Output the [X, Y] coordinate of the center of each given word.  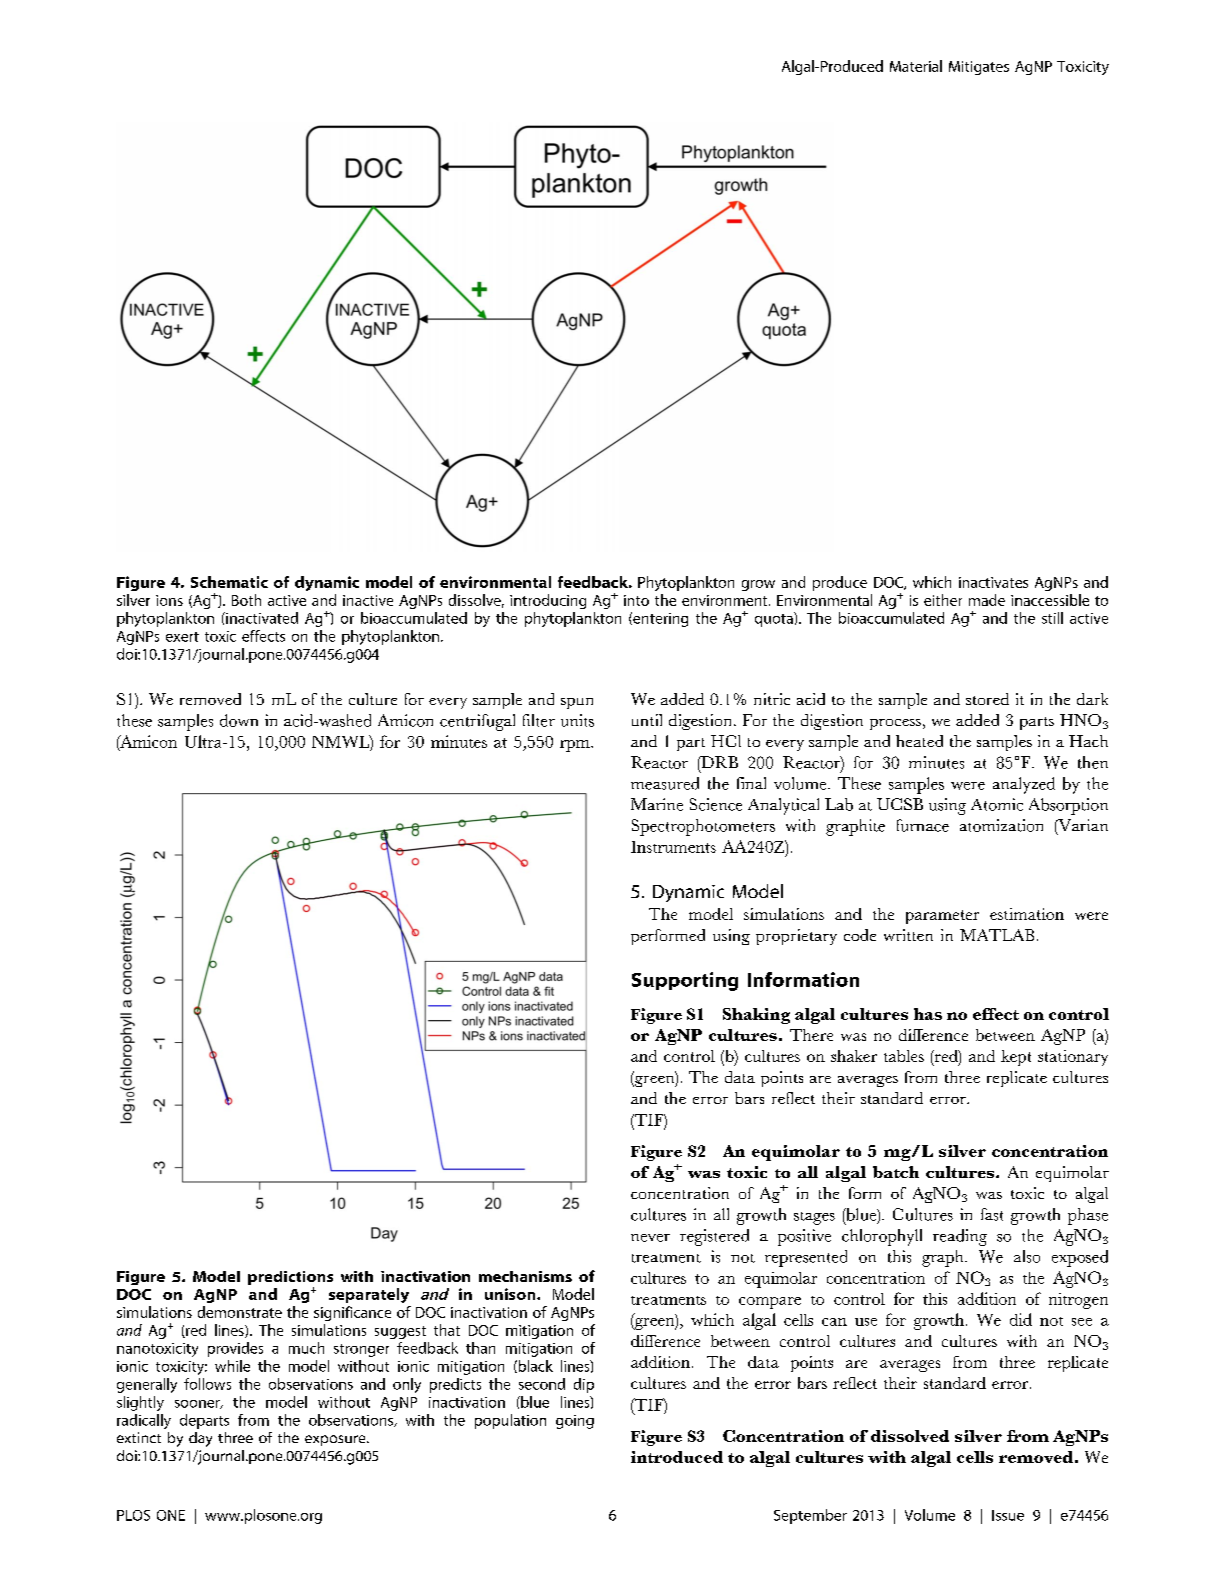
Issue [1008, 1515]
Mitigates [979, 68]
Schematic [229, 582]
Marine [657, 804]
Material [916, 66]
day [200, 1439]
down [239, 720]
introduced [677, 1457]
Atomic [997, 804]
